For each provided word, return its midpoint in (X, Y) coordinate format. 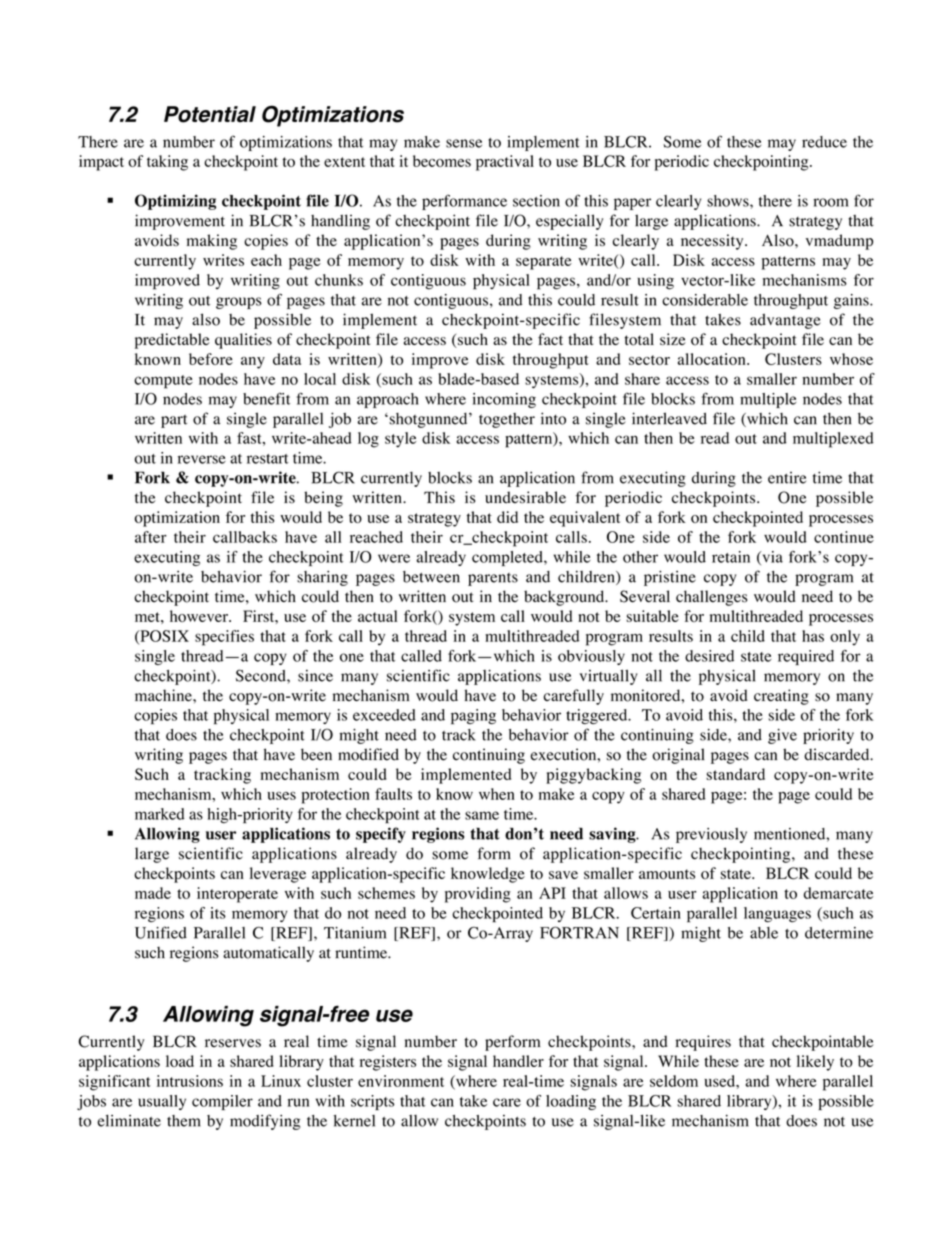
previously (711, 835)
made (153, 893)
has (813, 636)
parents (493, 579)
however (200, 616)
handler (518, 1061)
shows (729, 201)
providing (478, 895)
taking (167, 163)
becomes (442, 161)
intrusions (190, 1081)
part (174, 421)
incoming (504, 400)
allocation (713, 359)
